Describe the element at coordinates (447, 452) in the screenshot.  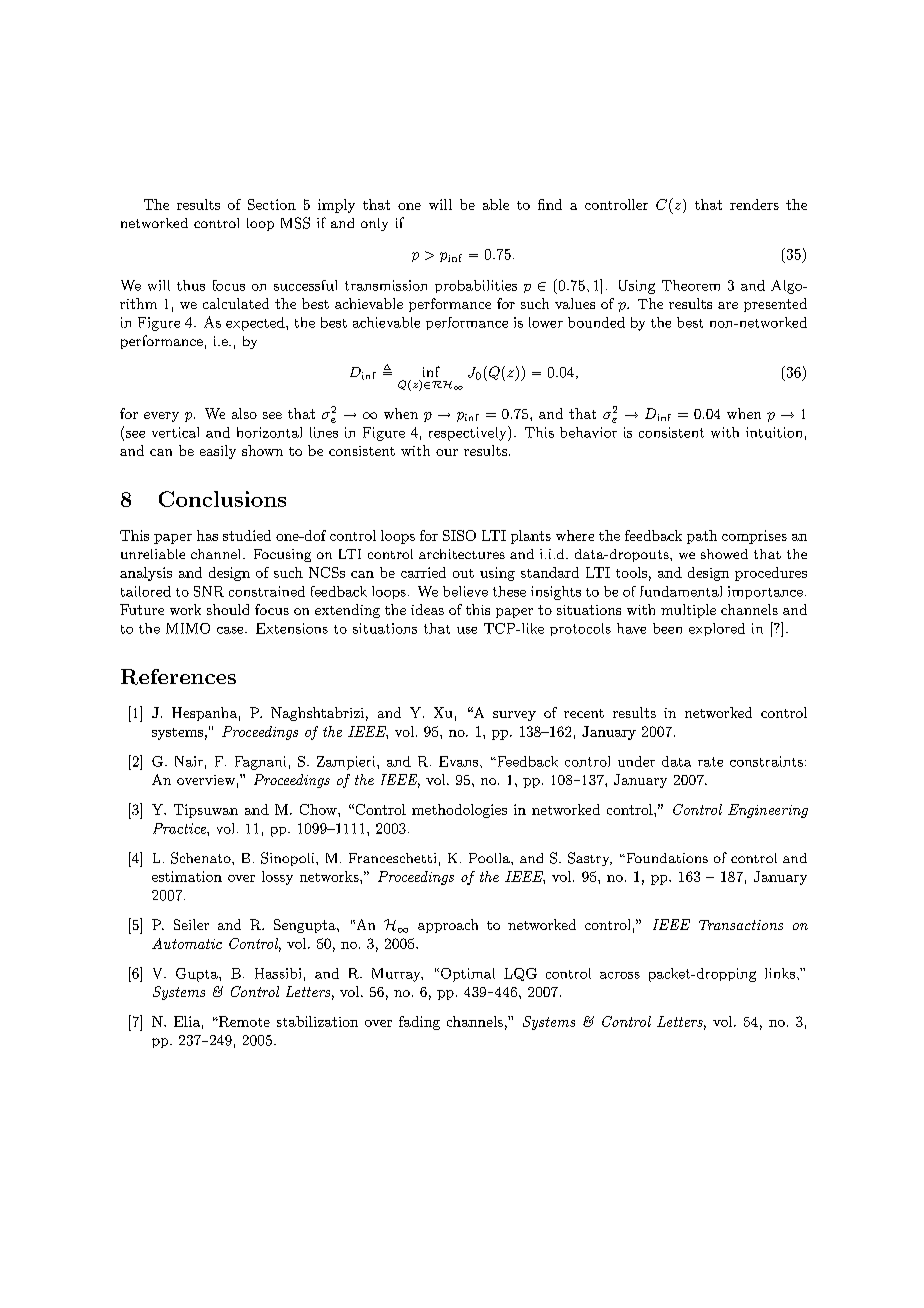
I see `our` at that location.
